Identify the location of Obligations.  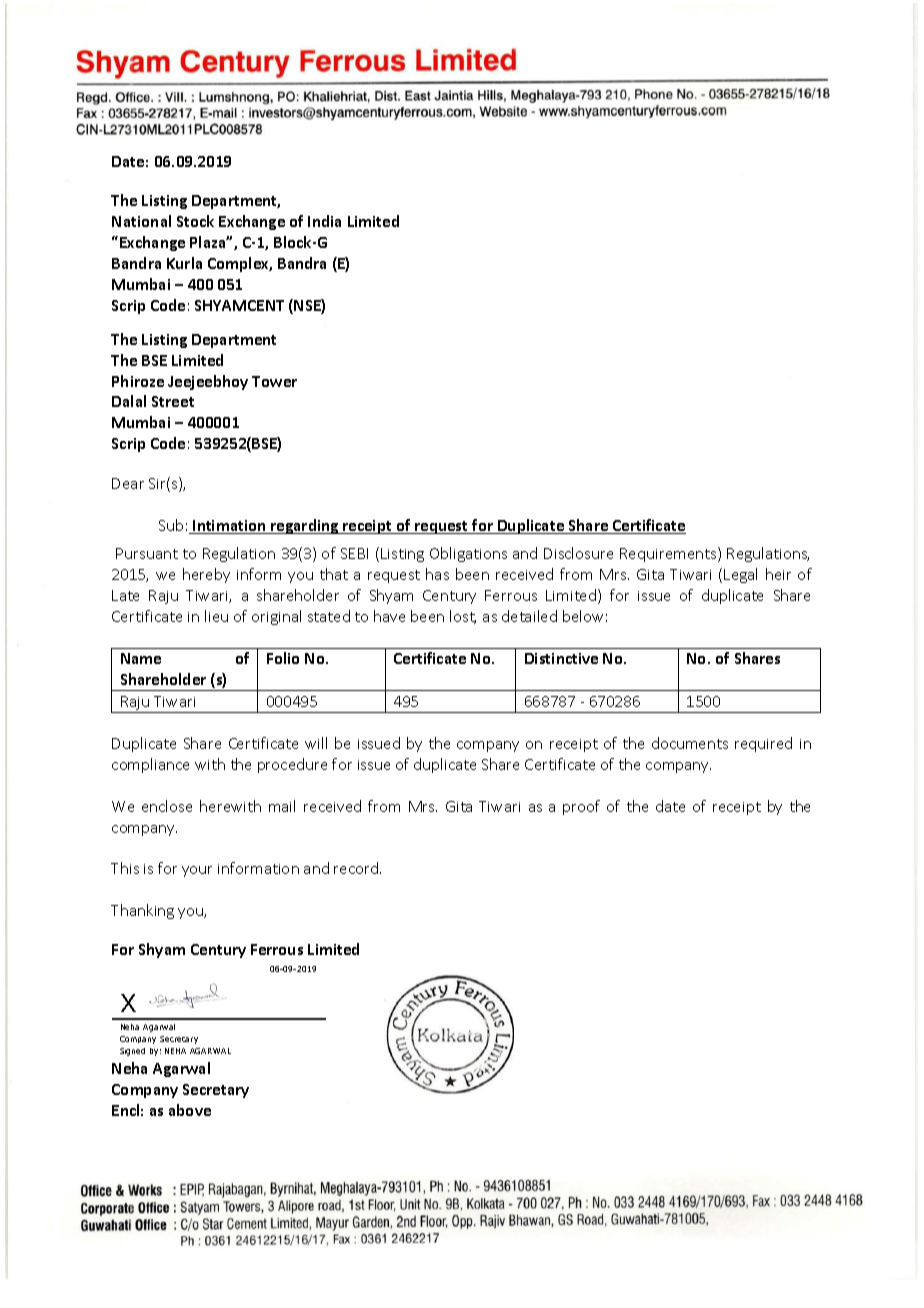
(468, 554).
